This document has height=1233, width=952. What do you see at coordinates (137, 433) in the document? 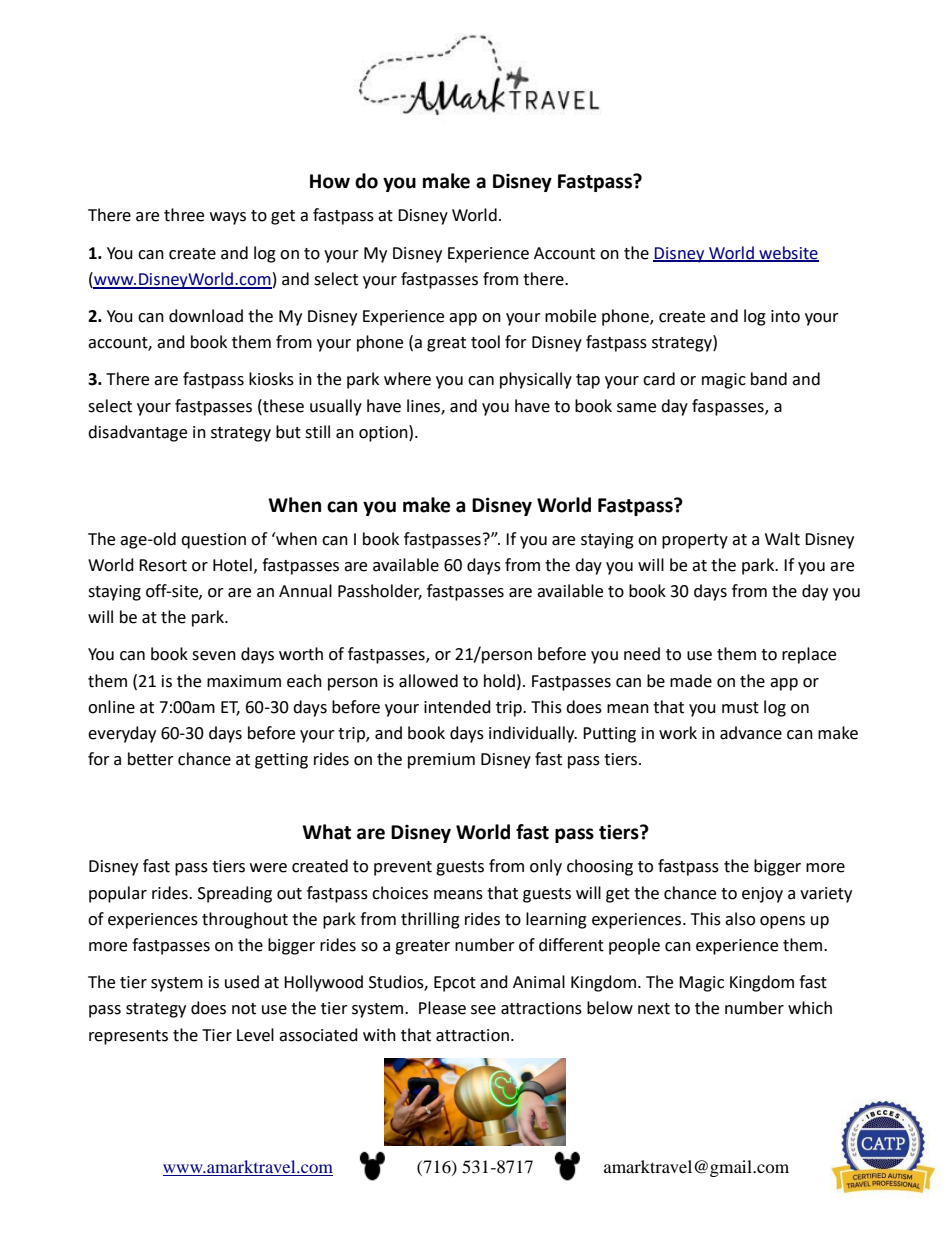
I see `disadvantage` at bounding box center [137, 433].
